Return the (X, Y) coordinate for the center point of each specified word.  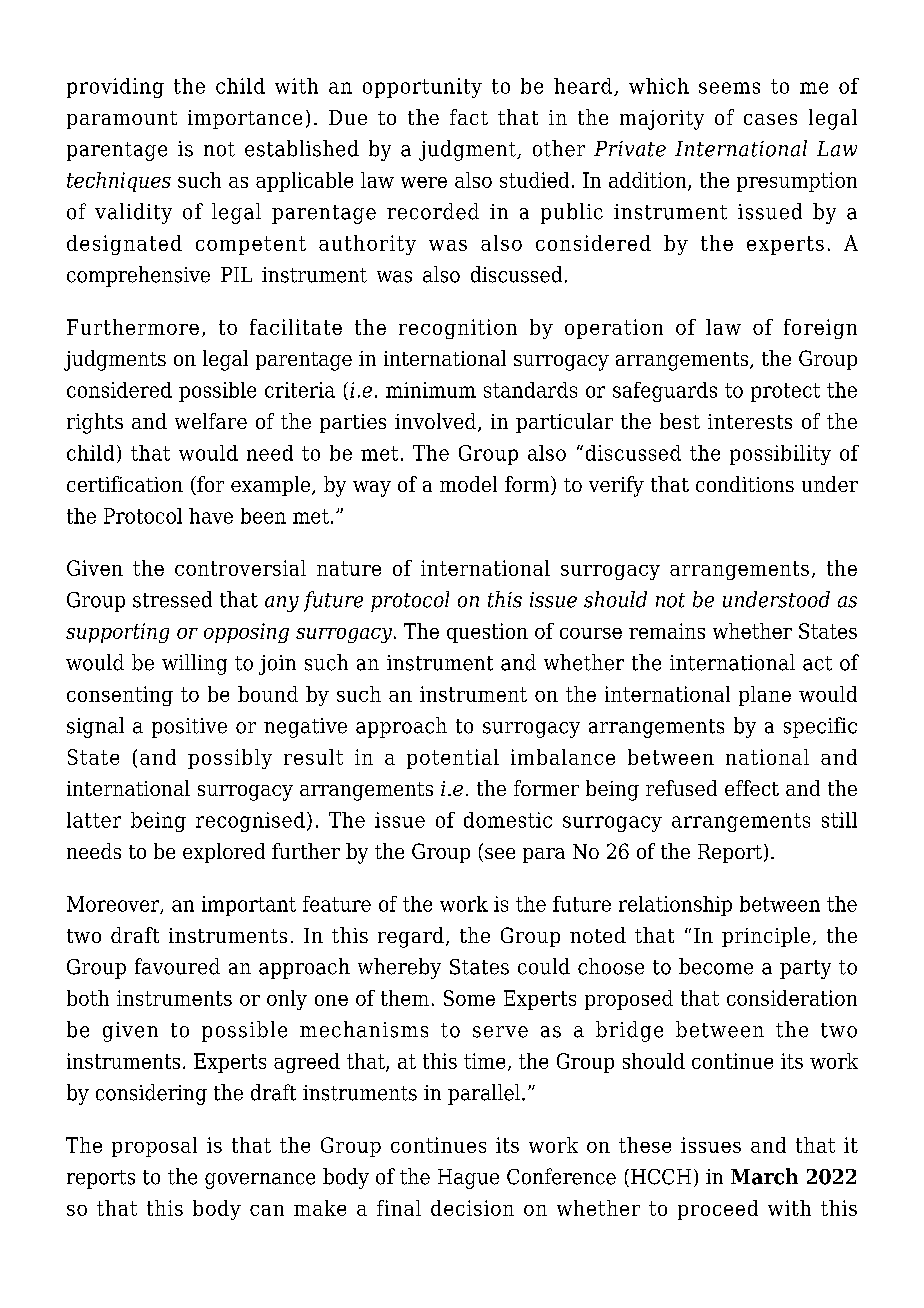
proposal (154, 1147)
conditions (745, 484)
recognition (458, 329)
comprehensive (138, 276)
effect (752, 788)
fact (469, 117)
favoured (177, 966)
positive (189, 728)
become (716, 966)
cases (770, 119)
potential (453, 759)
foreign (820, 329)
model (468, 484)
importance (245, 119)
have (211, 516)
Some (469, 998)
